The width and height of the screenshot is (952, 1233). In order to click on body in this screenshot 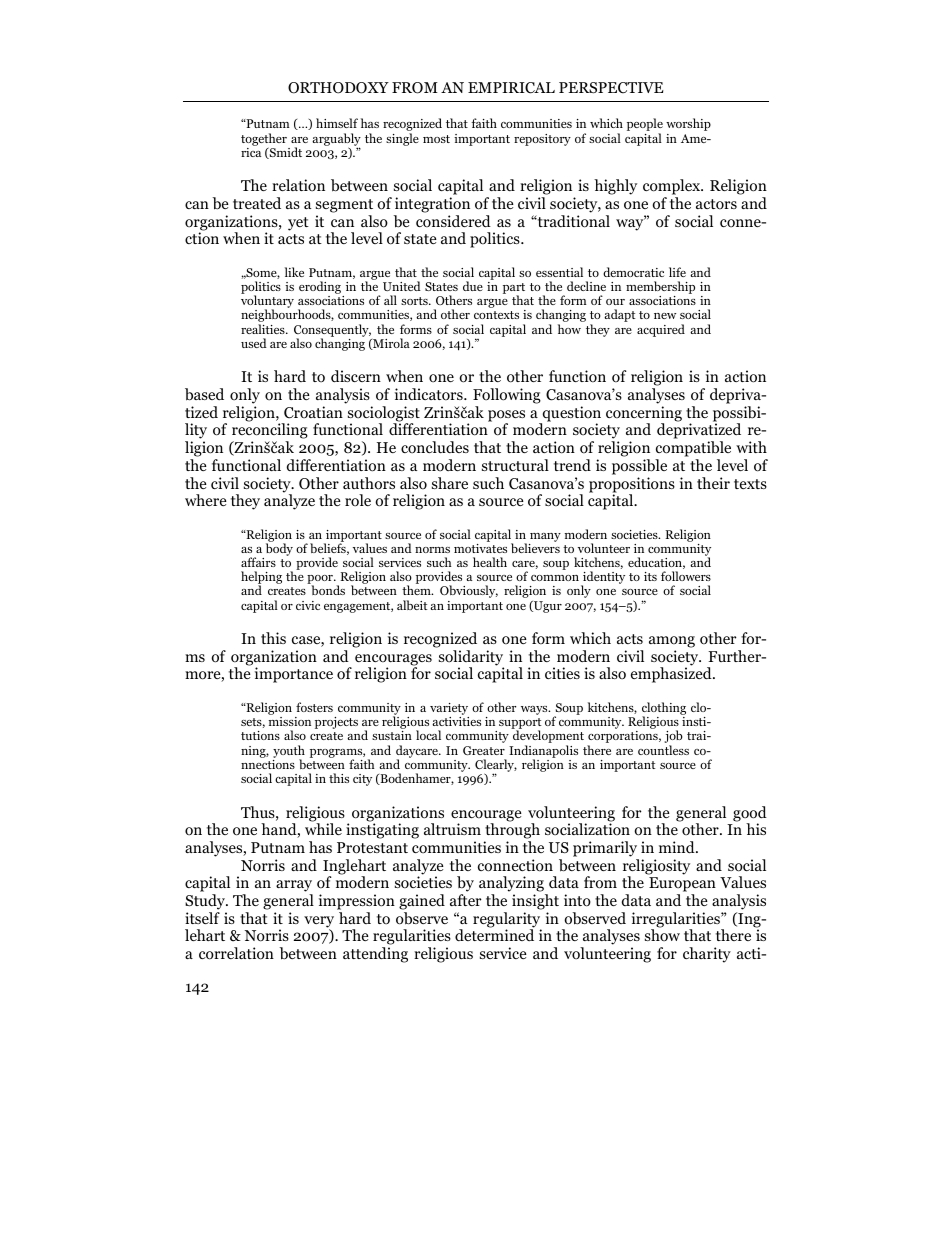, I will do `click(279, 549)`.
